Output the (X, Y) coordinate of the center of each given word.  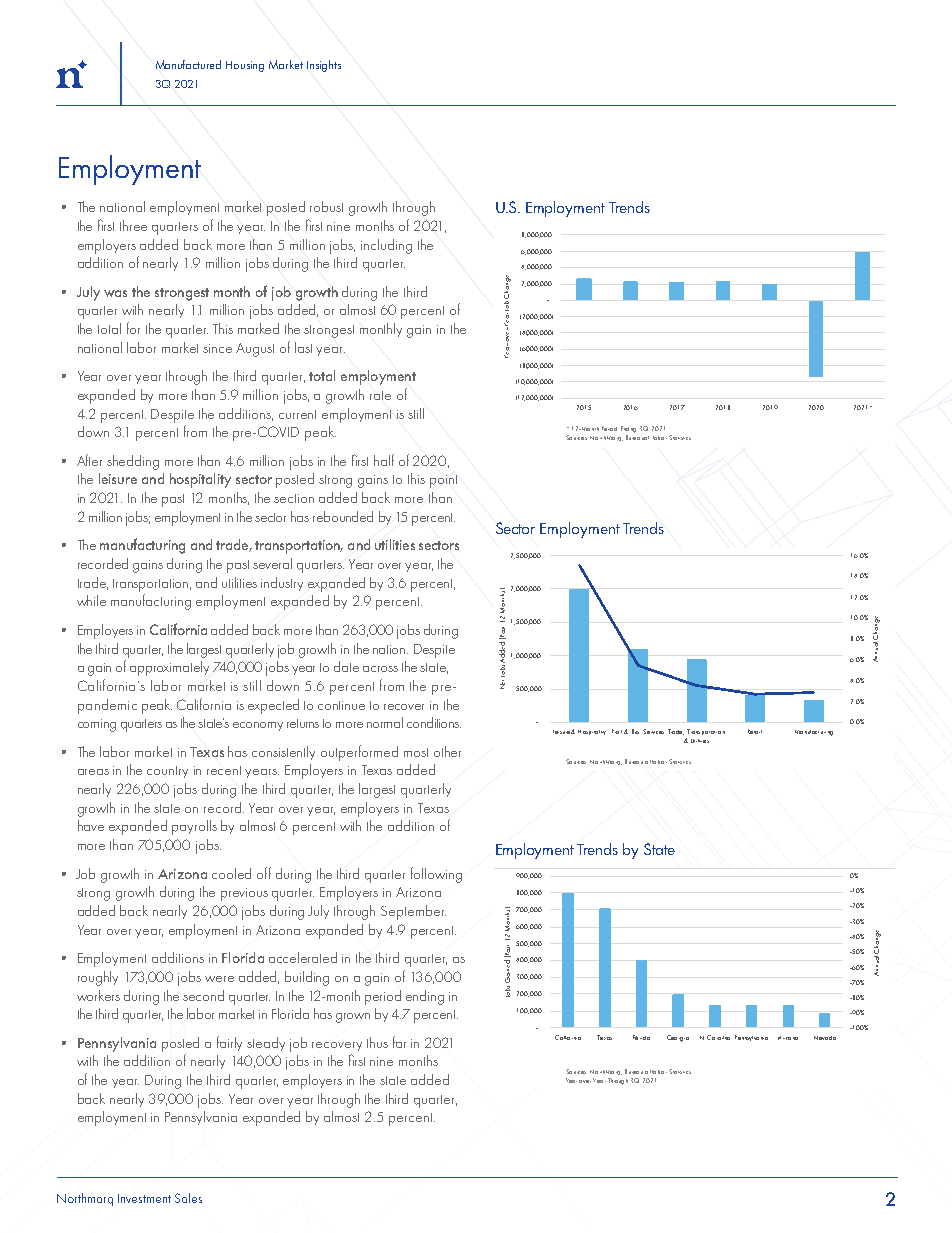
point (443, 481)
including (386, 246)
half (384, 460)
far (399, 1042)
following (436, 875)
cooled (231, 873)
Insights (324, 66)
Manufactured (188, 64)
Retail (755, 731)
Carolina (718, 1037)
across (380, 669)
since (217, 348)
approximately (169, 668)
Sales (188, 1198)
